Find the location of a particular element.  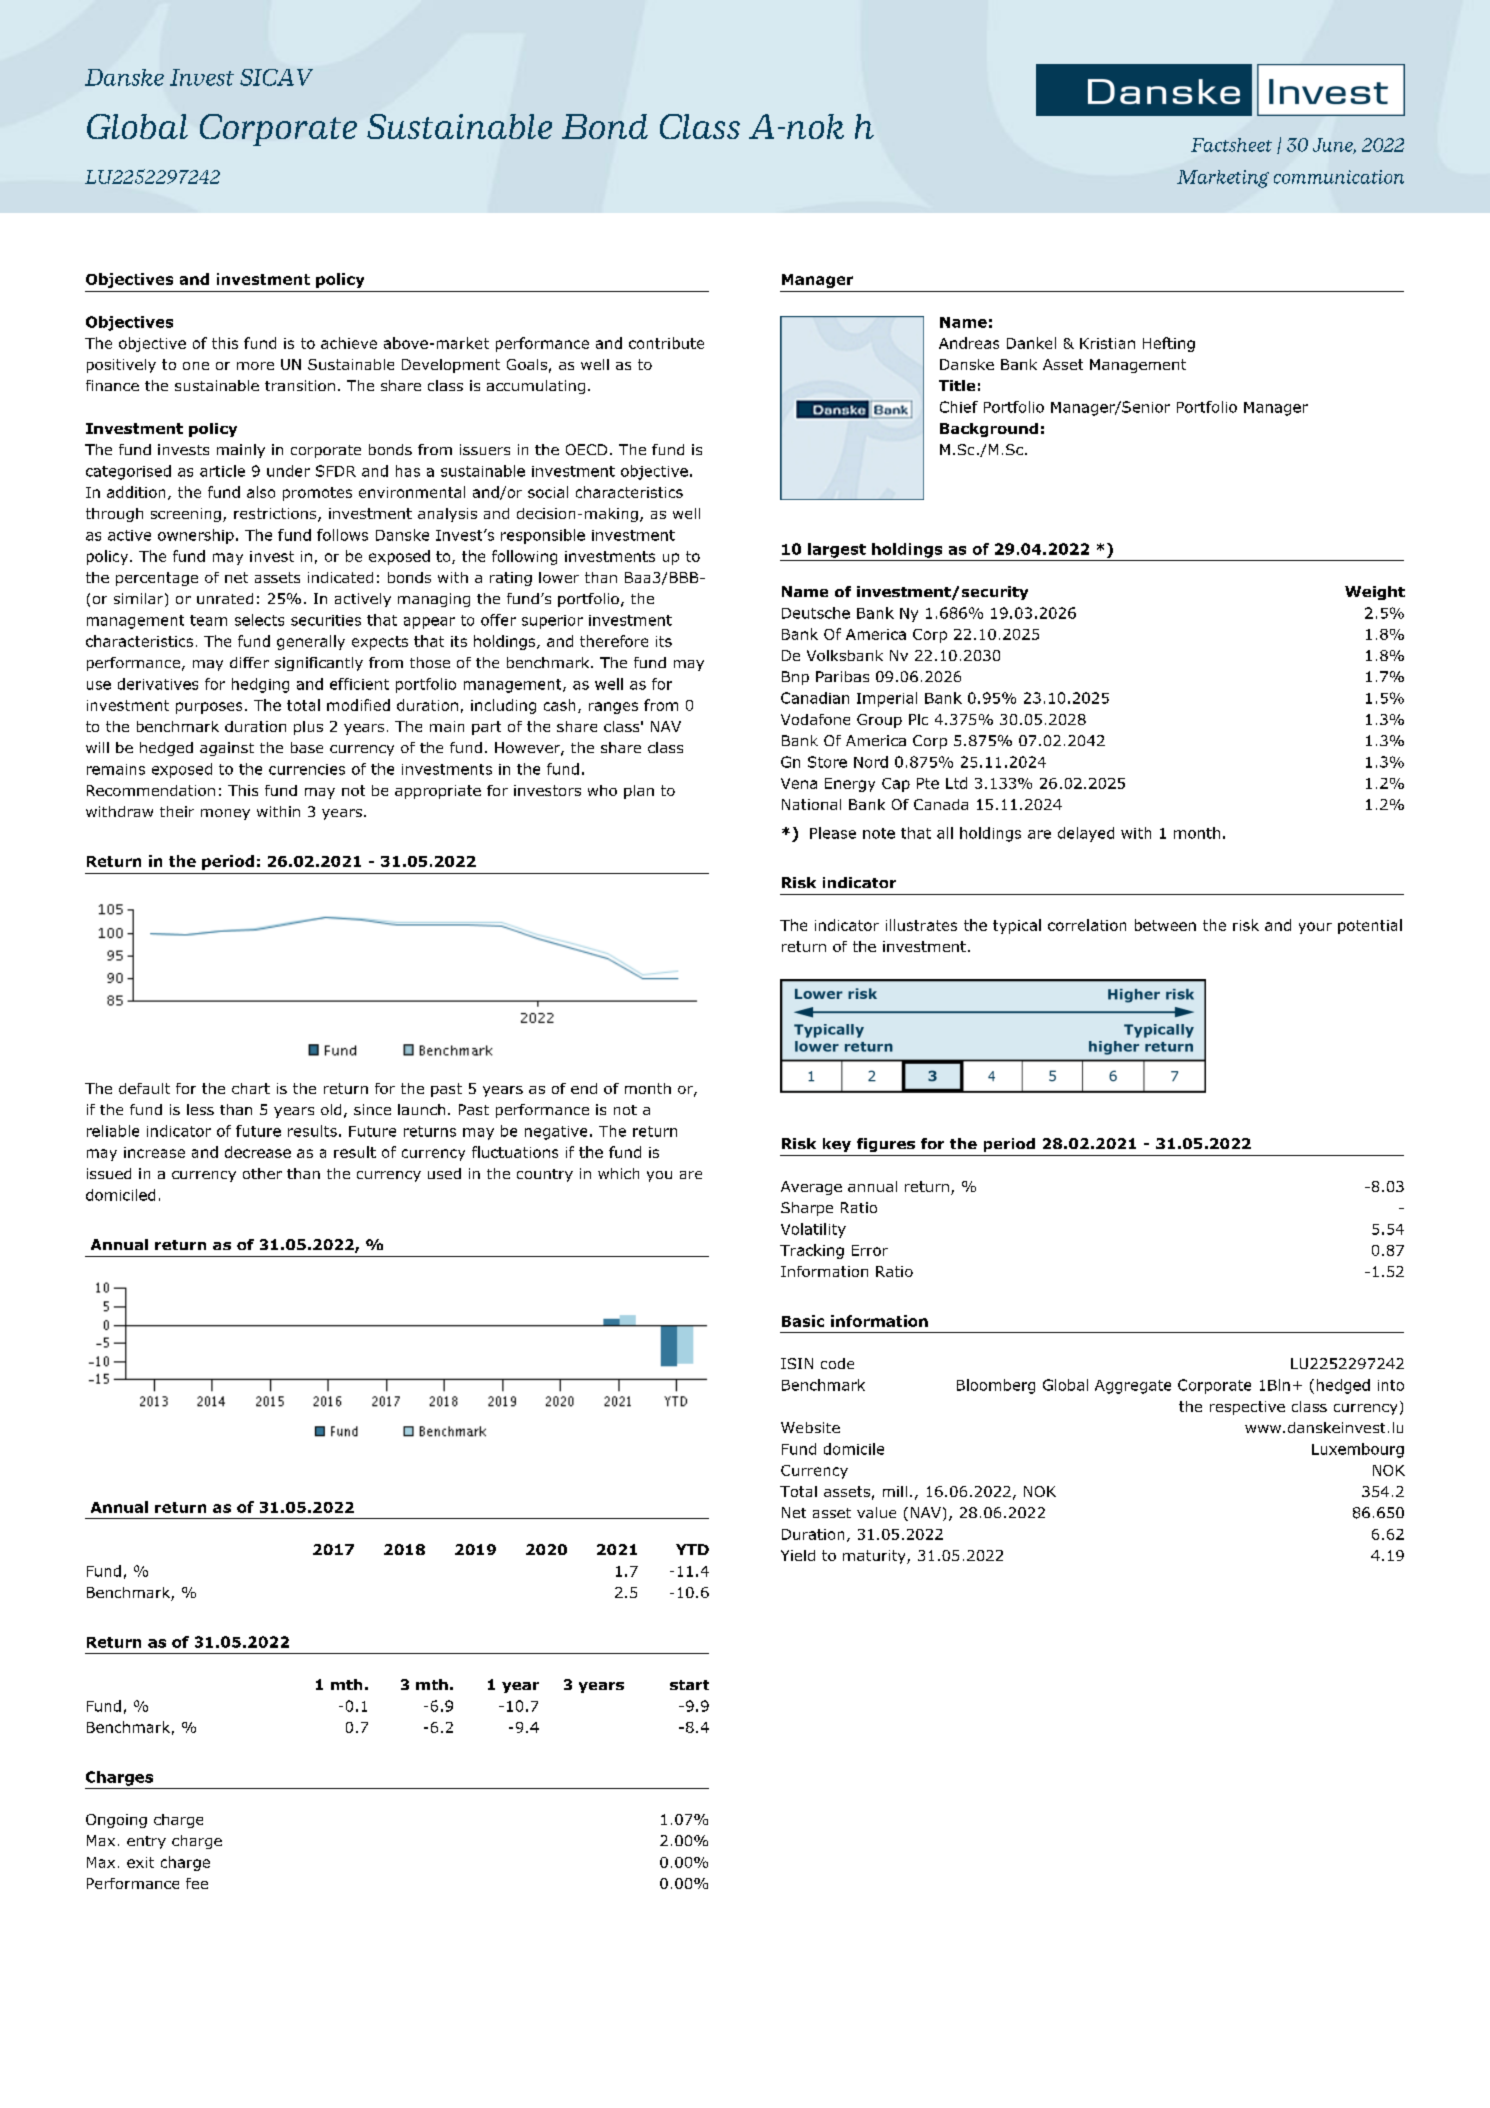

communication is located at coordinates (1339, 177).
